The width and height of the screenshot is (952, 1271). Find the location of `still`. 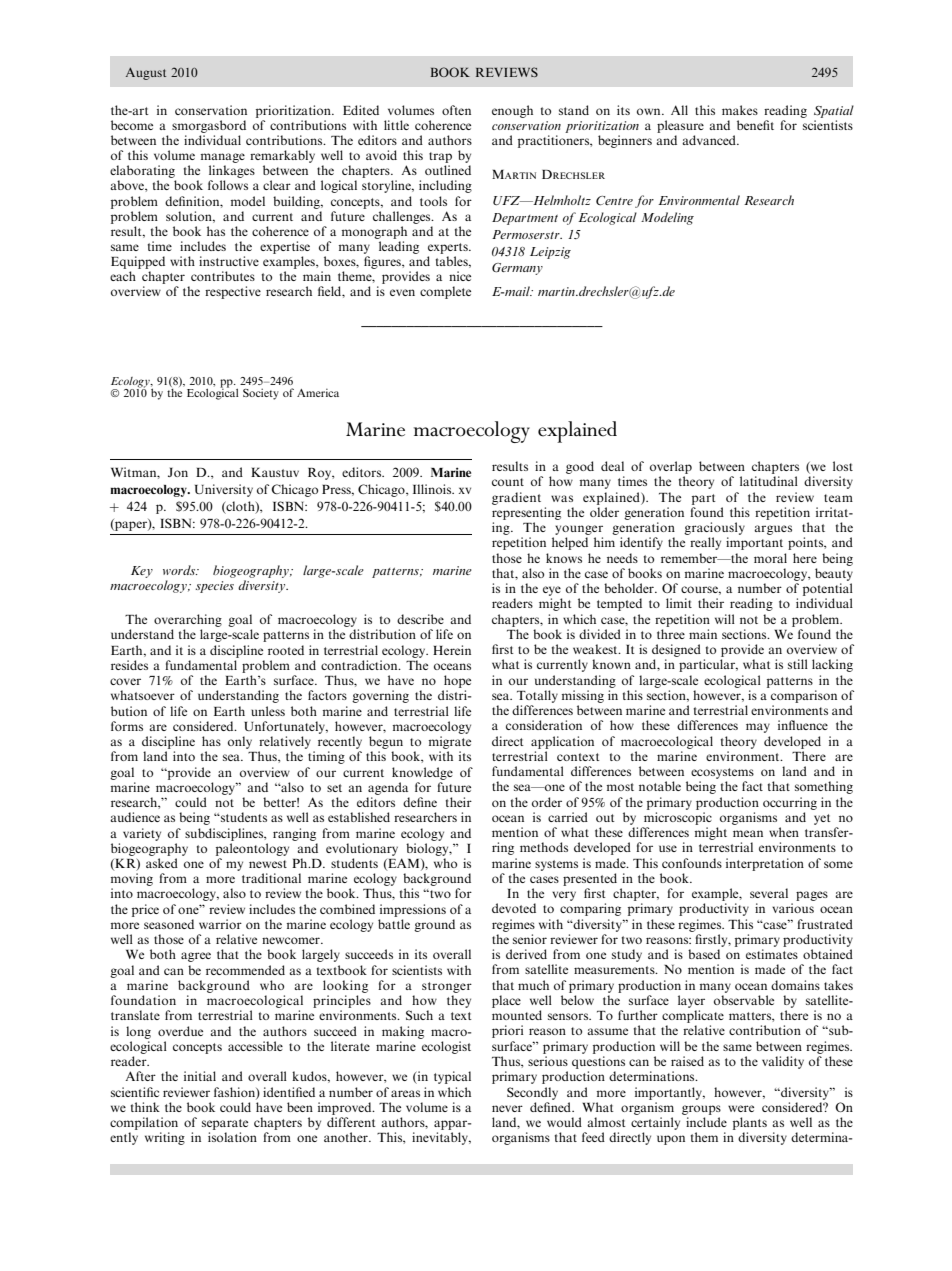

still is located at coordinates (798, 664).
